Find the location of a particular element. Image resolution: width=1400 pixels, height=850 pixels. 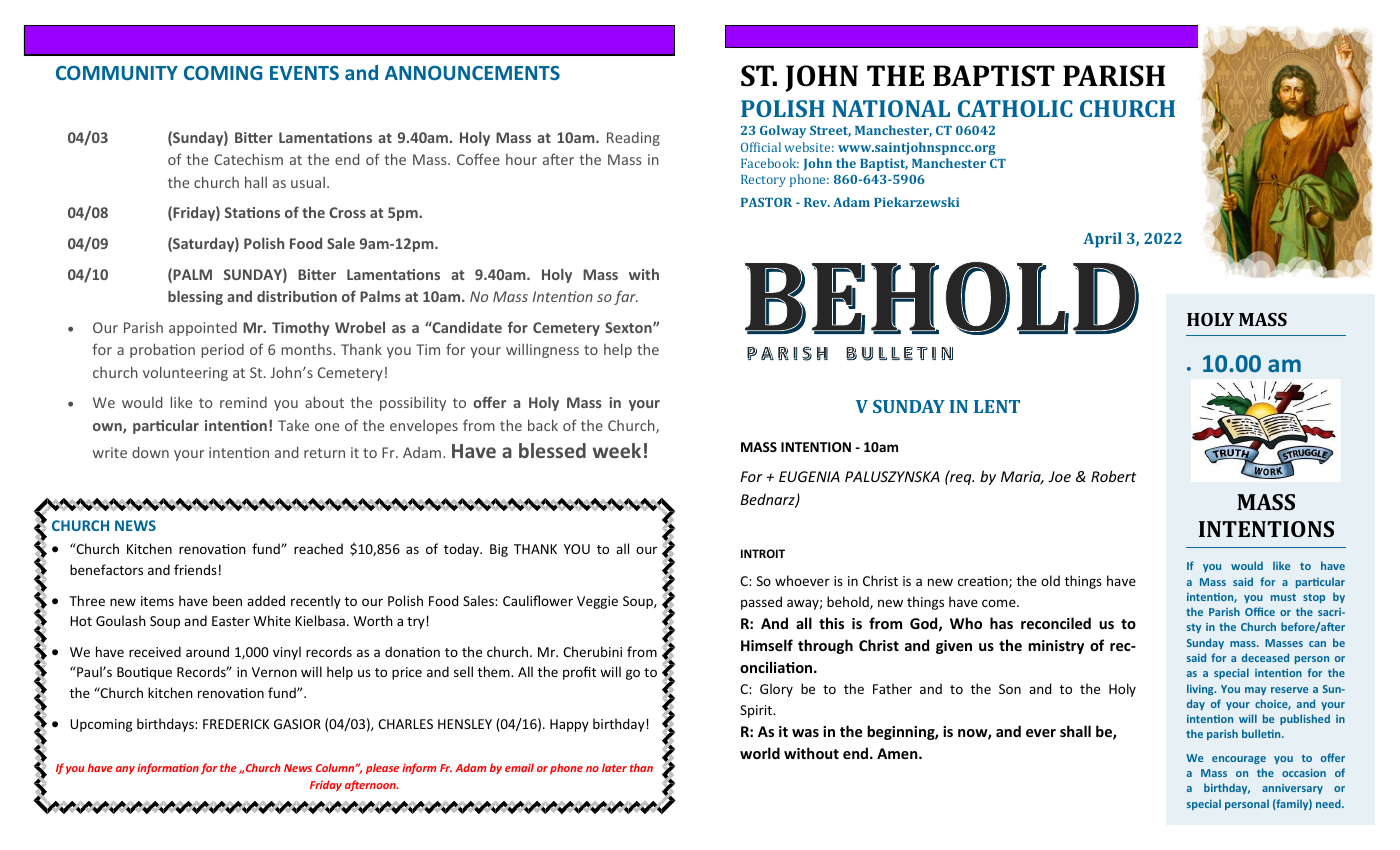

any is located at coordinates (125, 770).
